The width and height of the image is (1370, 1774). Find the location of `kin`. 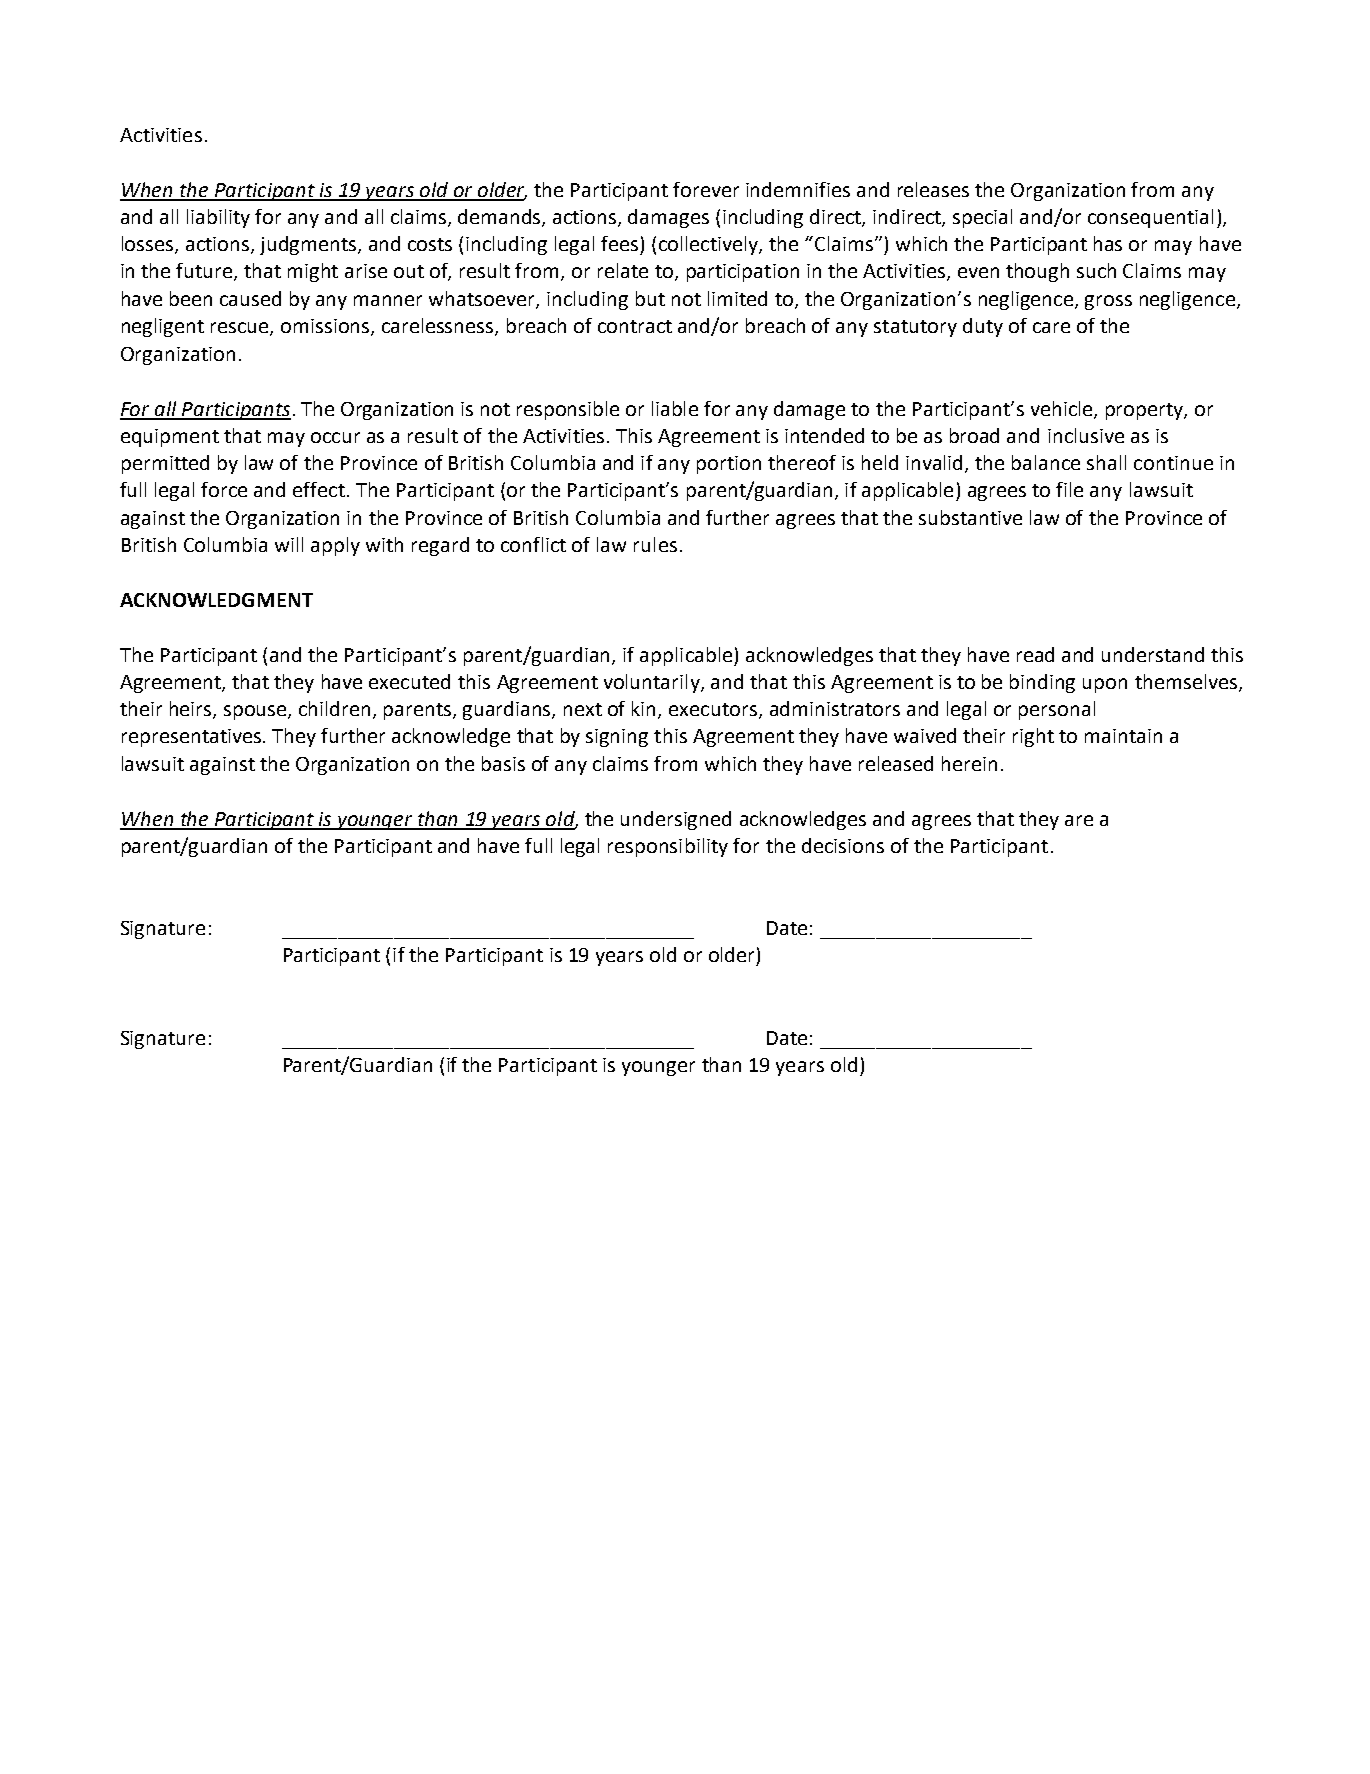

kin is located at coordinates (645, 710).
